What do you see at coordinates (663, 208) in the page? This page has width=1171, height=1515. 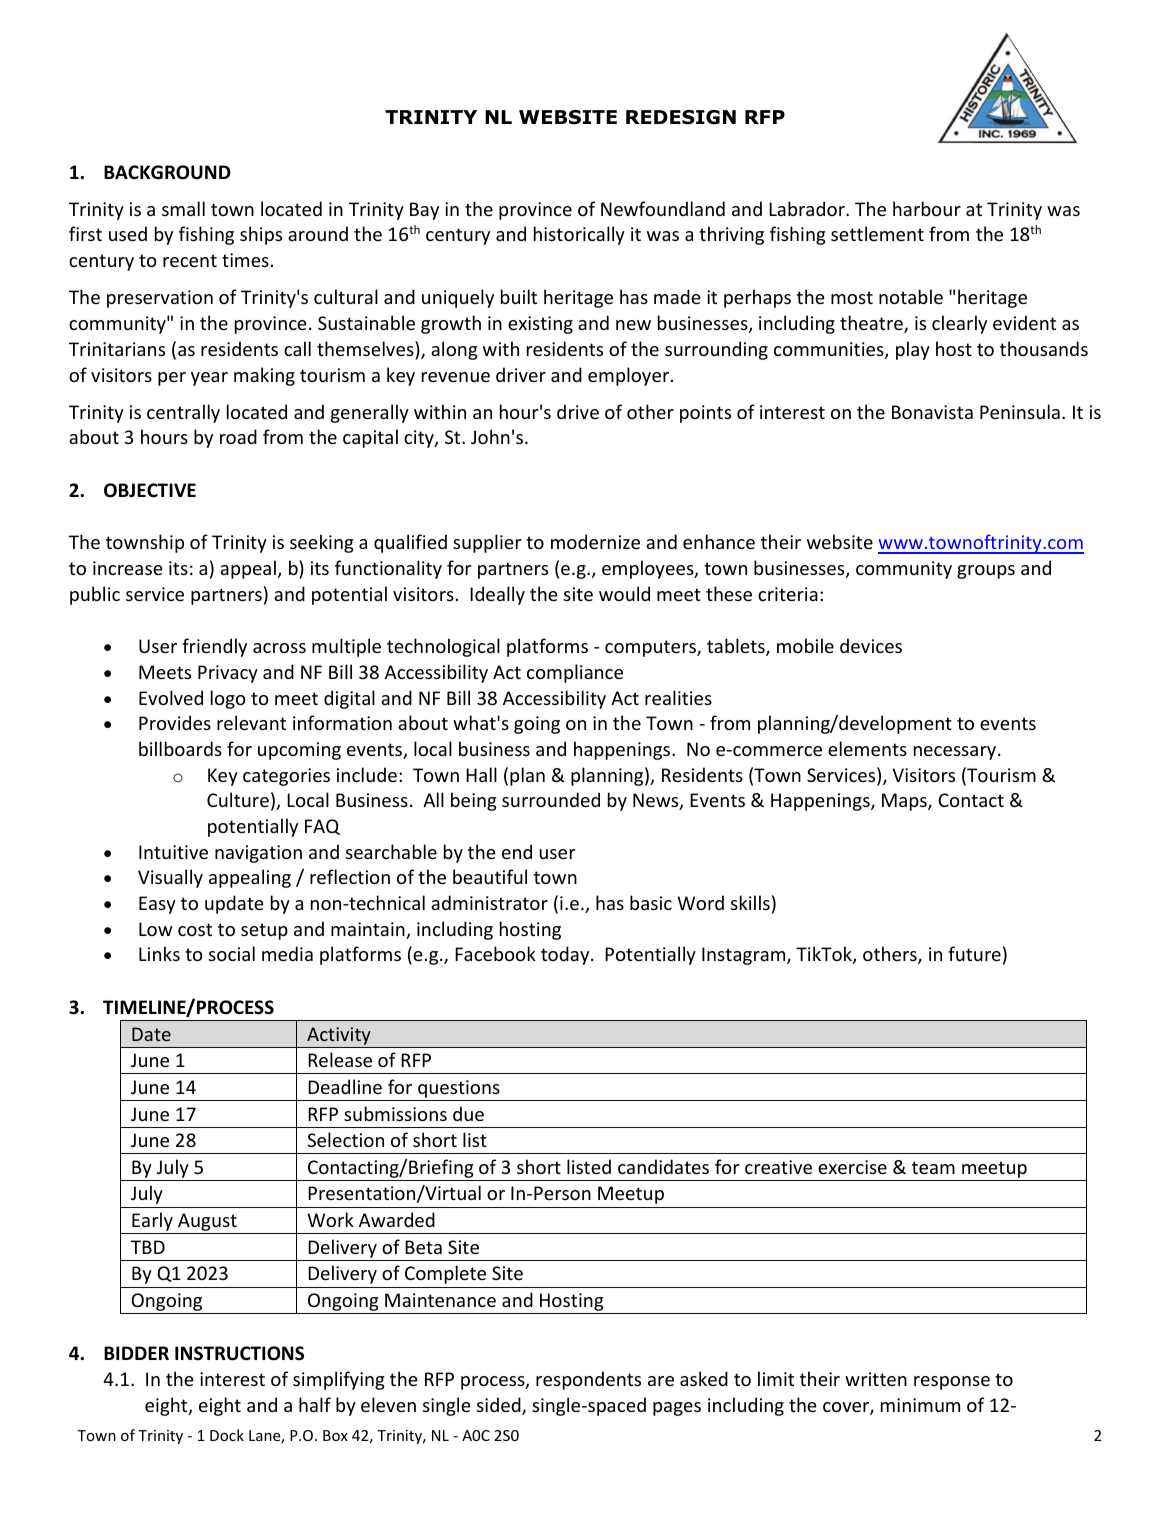 I see `Newfoundland` at bounding box center [663, 208].
